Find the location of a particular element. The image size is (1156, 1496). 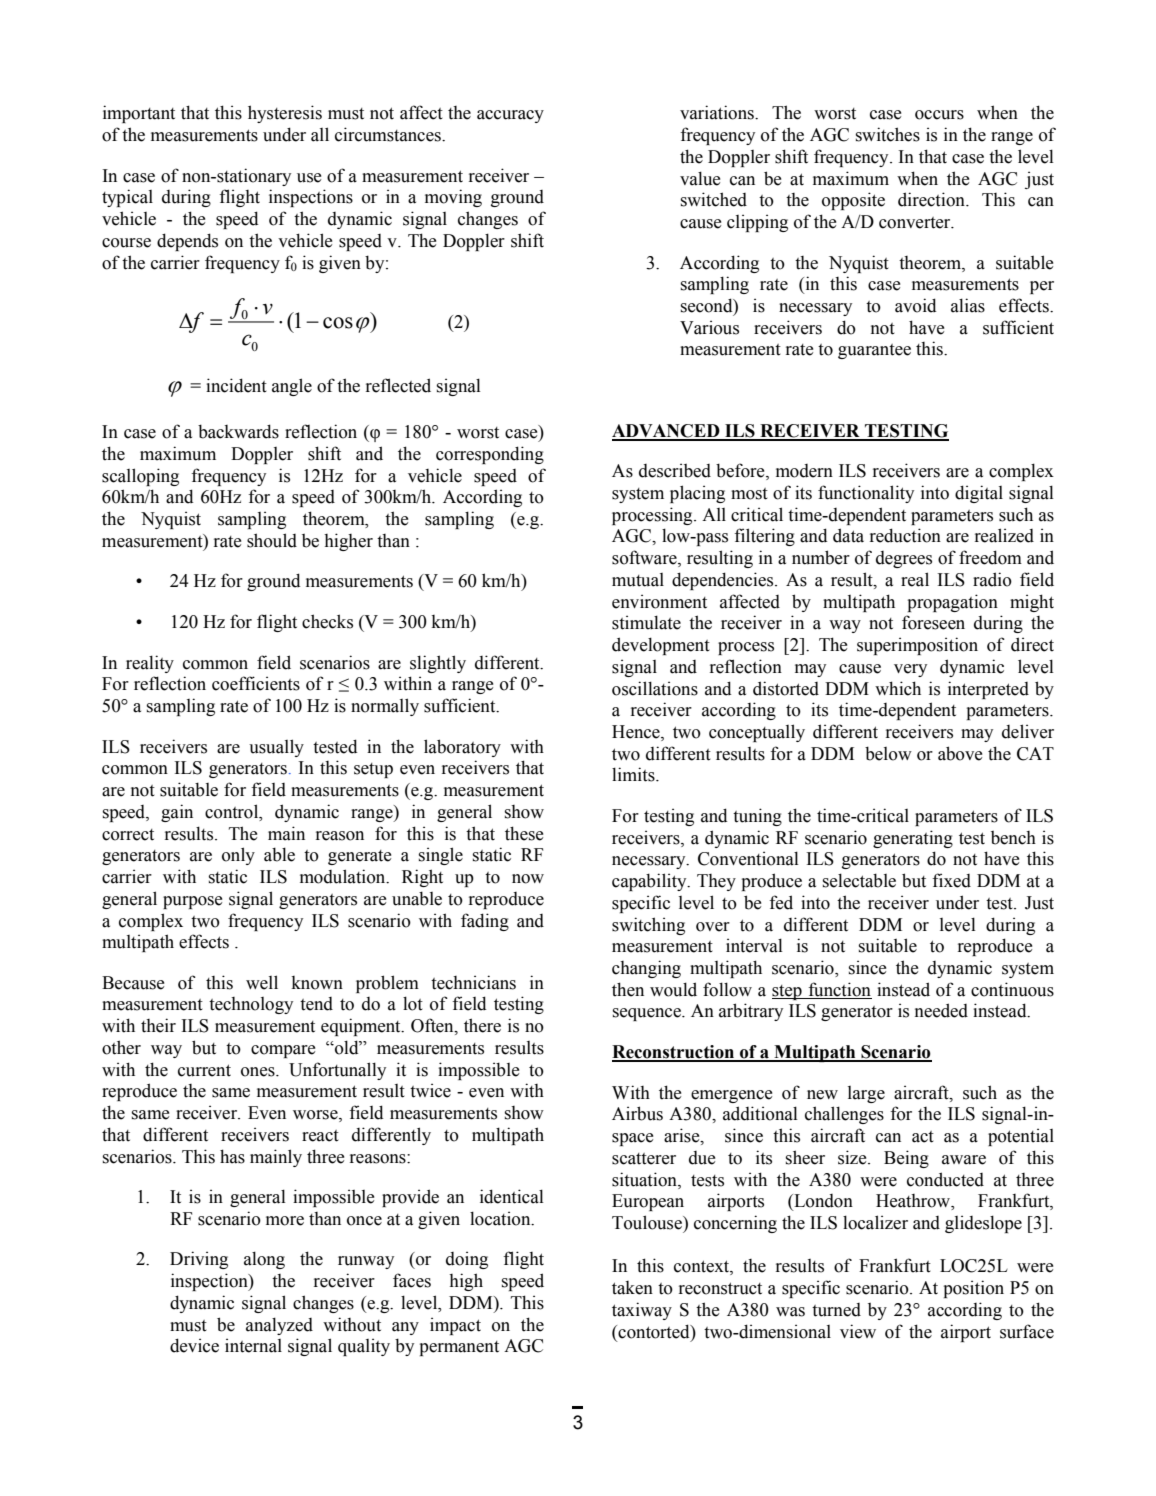

switches is located at coordinates (888, 134).
